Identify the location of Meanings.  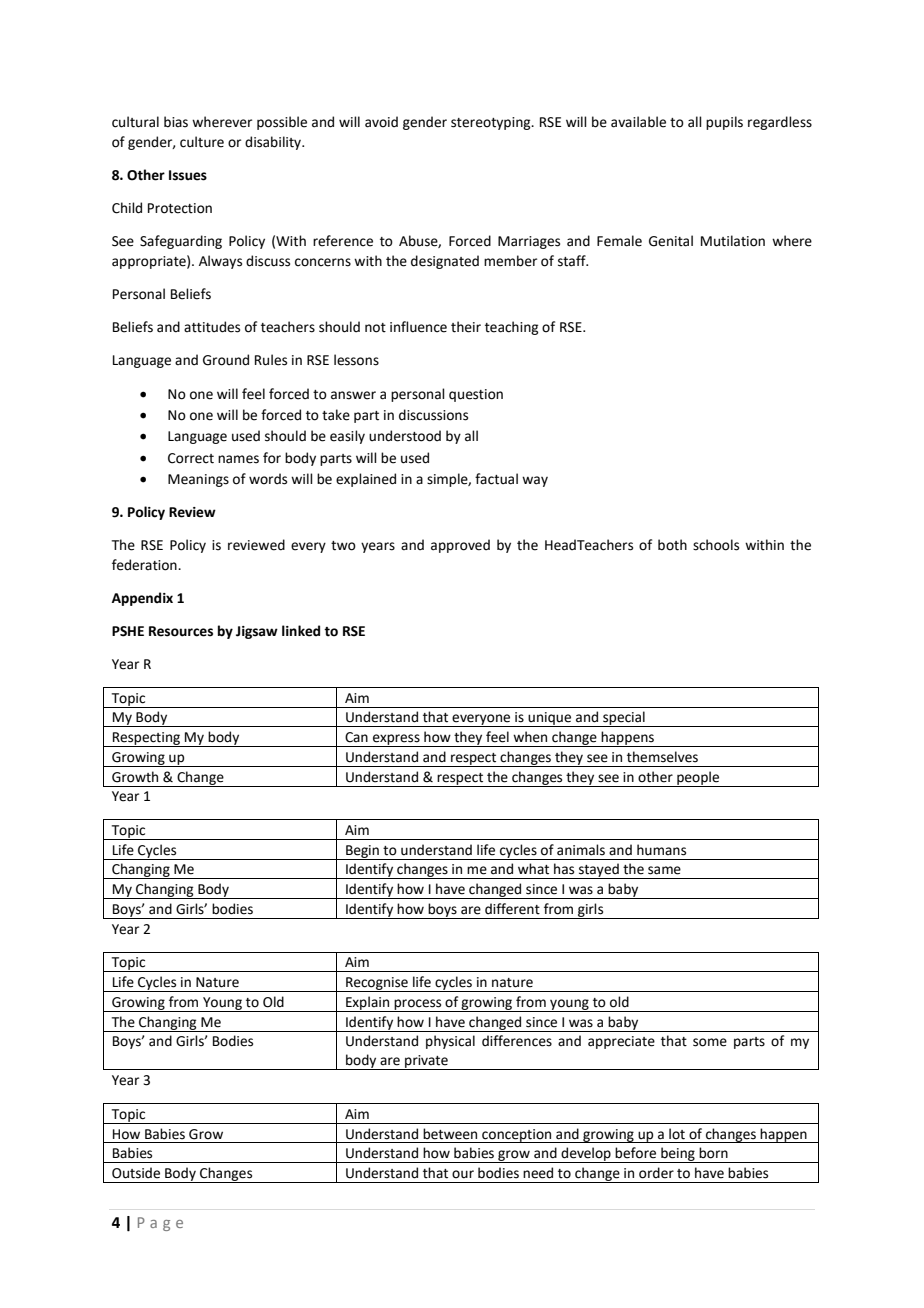
(198, 480).
